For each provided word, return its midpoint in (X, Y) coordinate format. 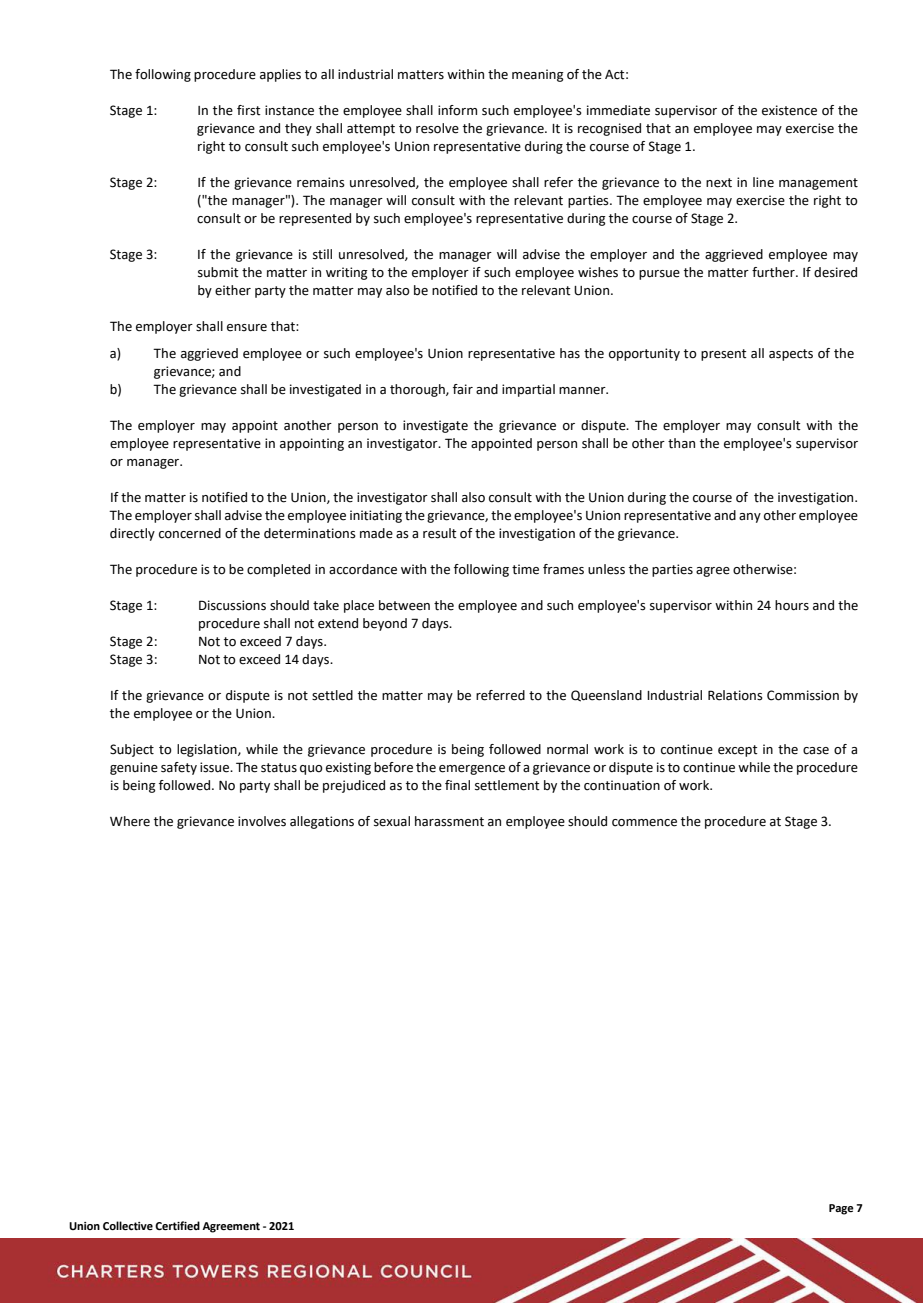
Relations (735, 695)
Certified (177, 1225)
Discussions (232, 605)
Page (841, 1209)
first (249, 110)
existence (789, 110)
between (404, 605)
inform (457, 110)
